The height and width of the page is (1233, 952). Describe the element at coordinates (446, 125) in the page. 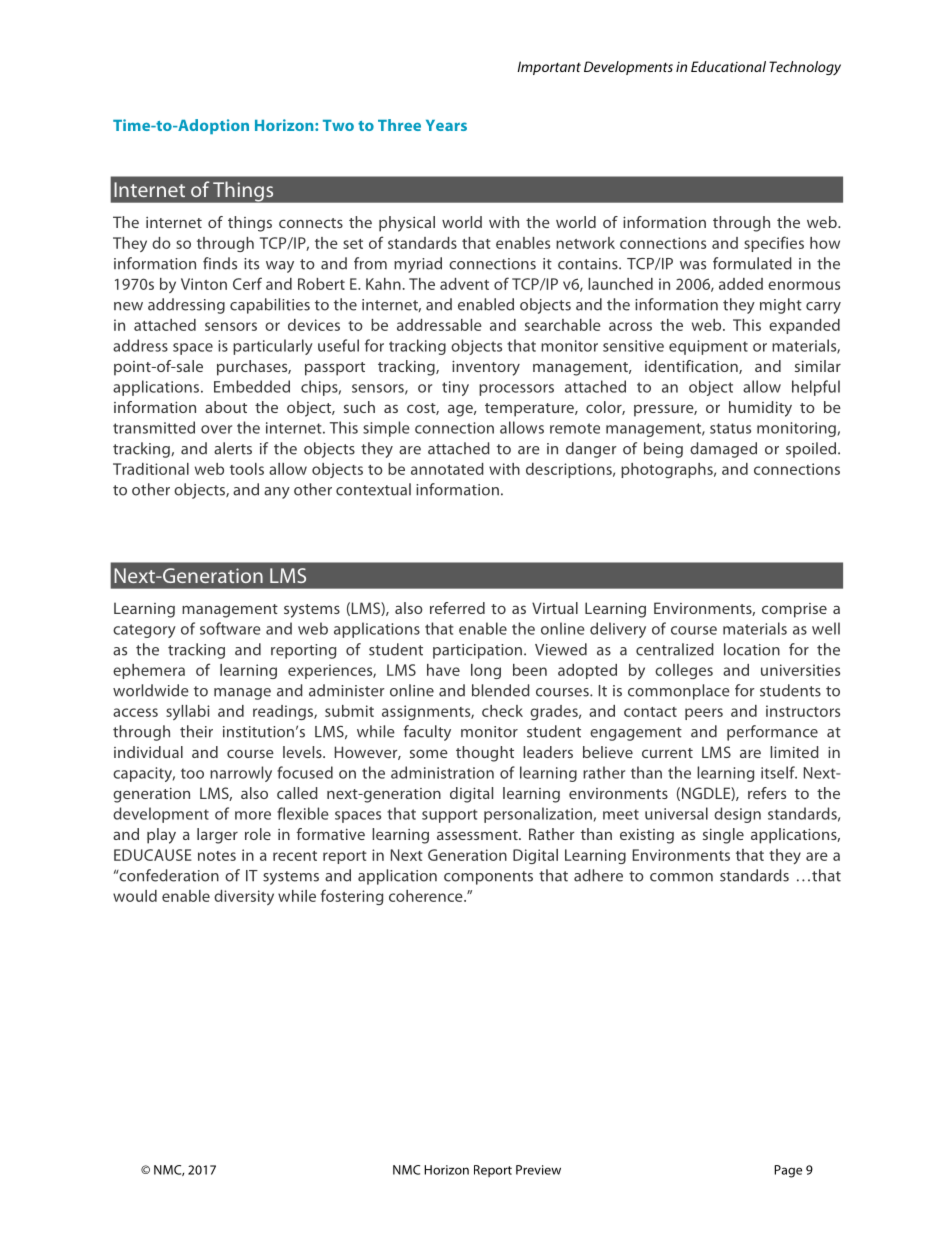

I see `Years` at that location.
